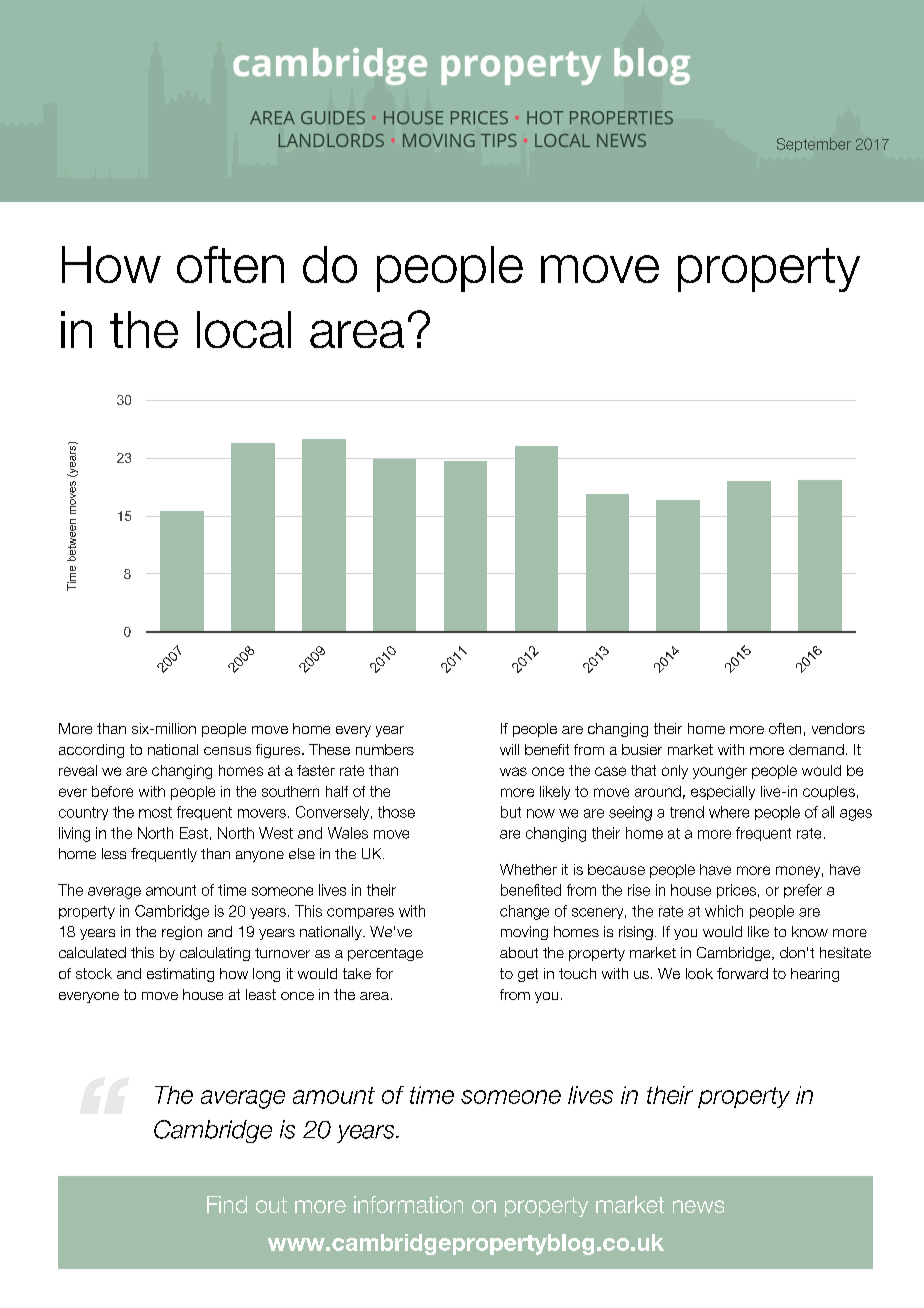 The width and height of the document is (924, 1308). I want to click on demand, so click(816, 749).
